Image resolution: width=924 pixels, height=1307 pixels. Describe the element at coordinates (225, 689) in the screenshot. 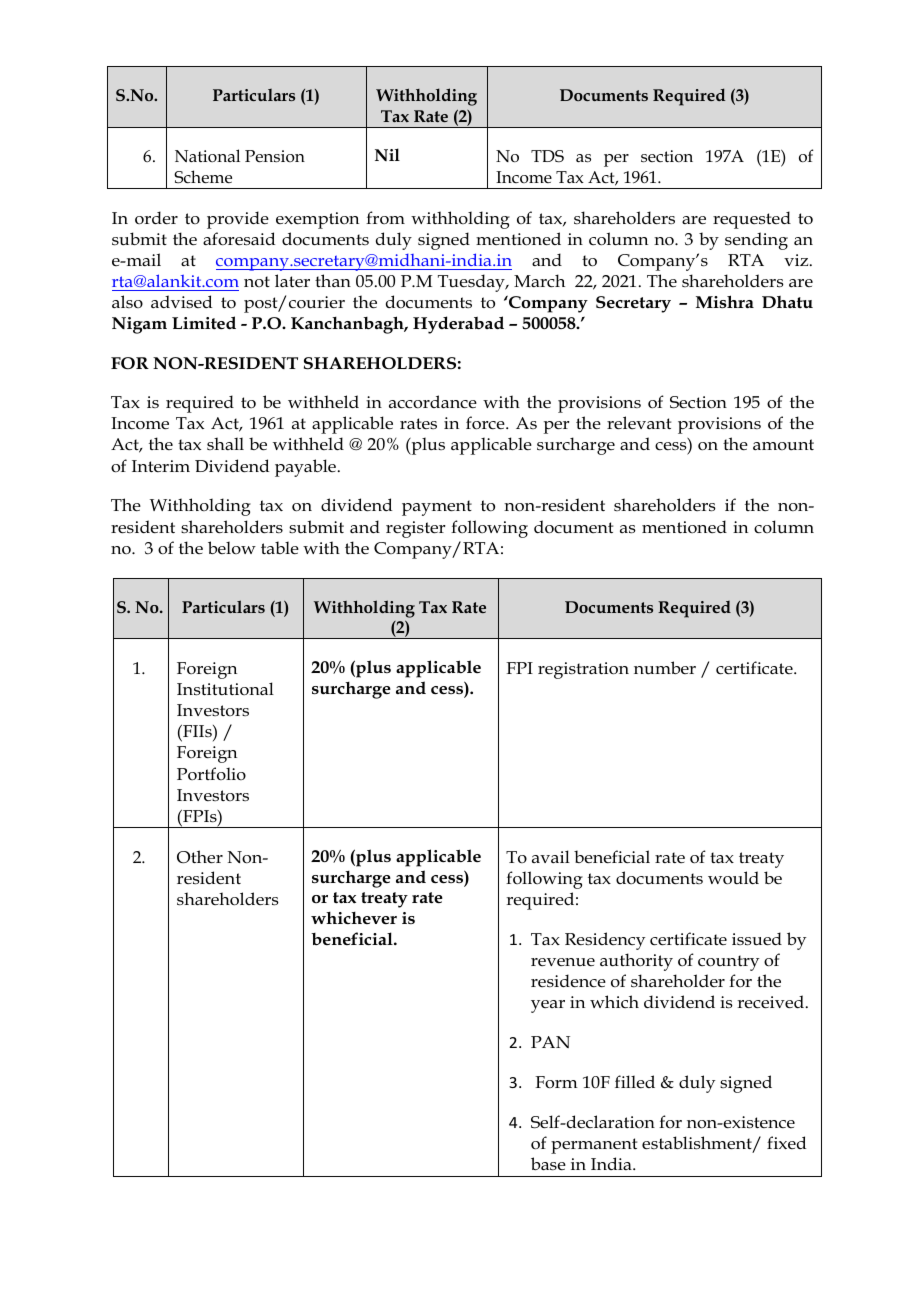

I see `Institutional` at that location.
